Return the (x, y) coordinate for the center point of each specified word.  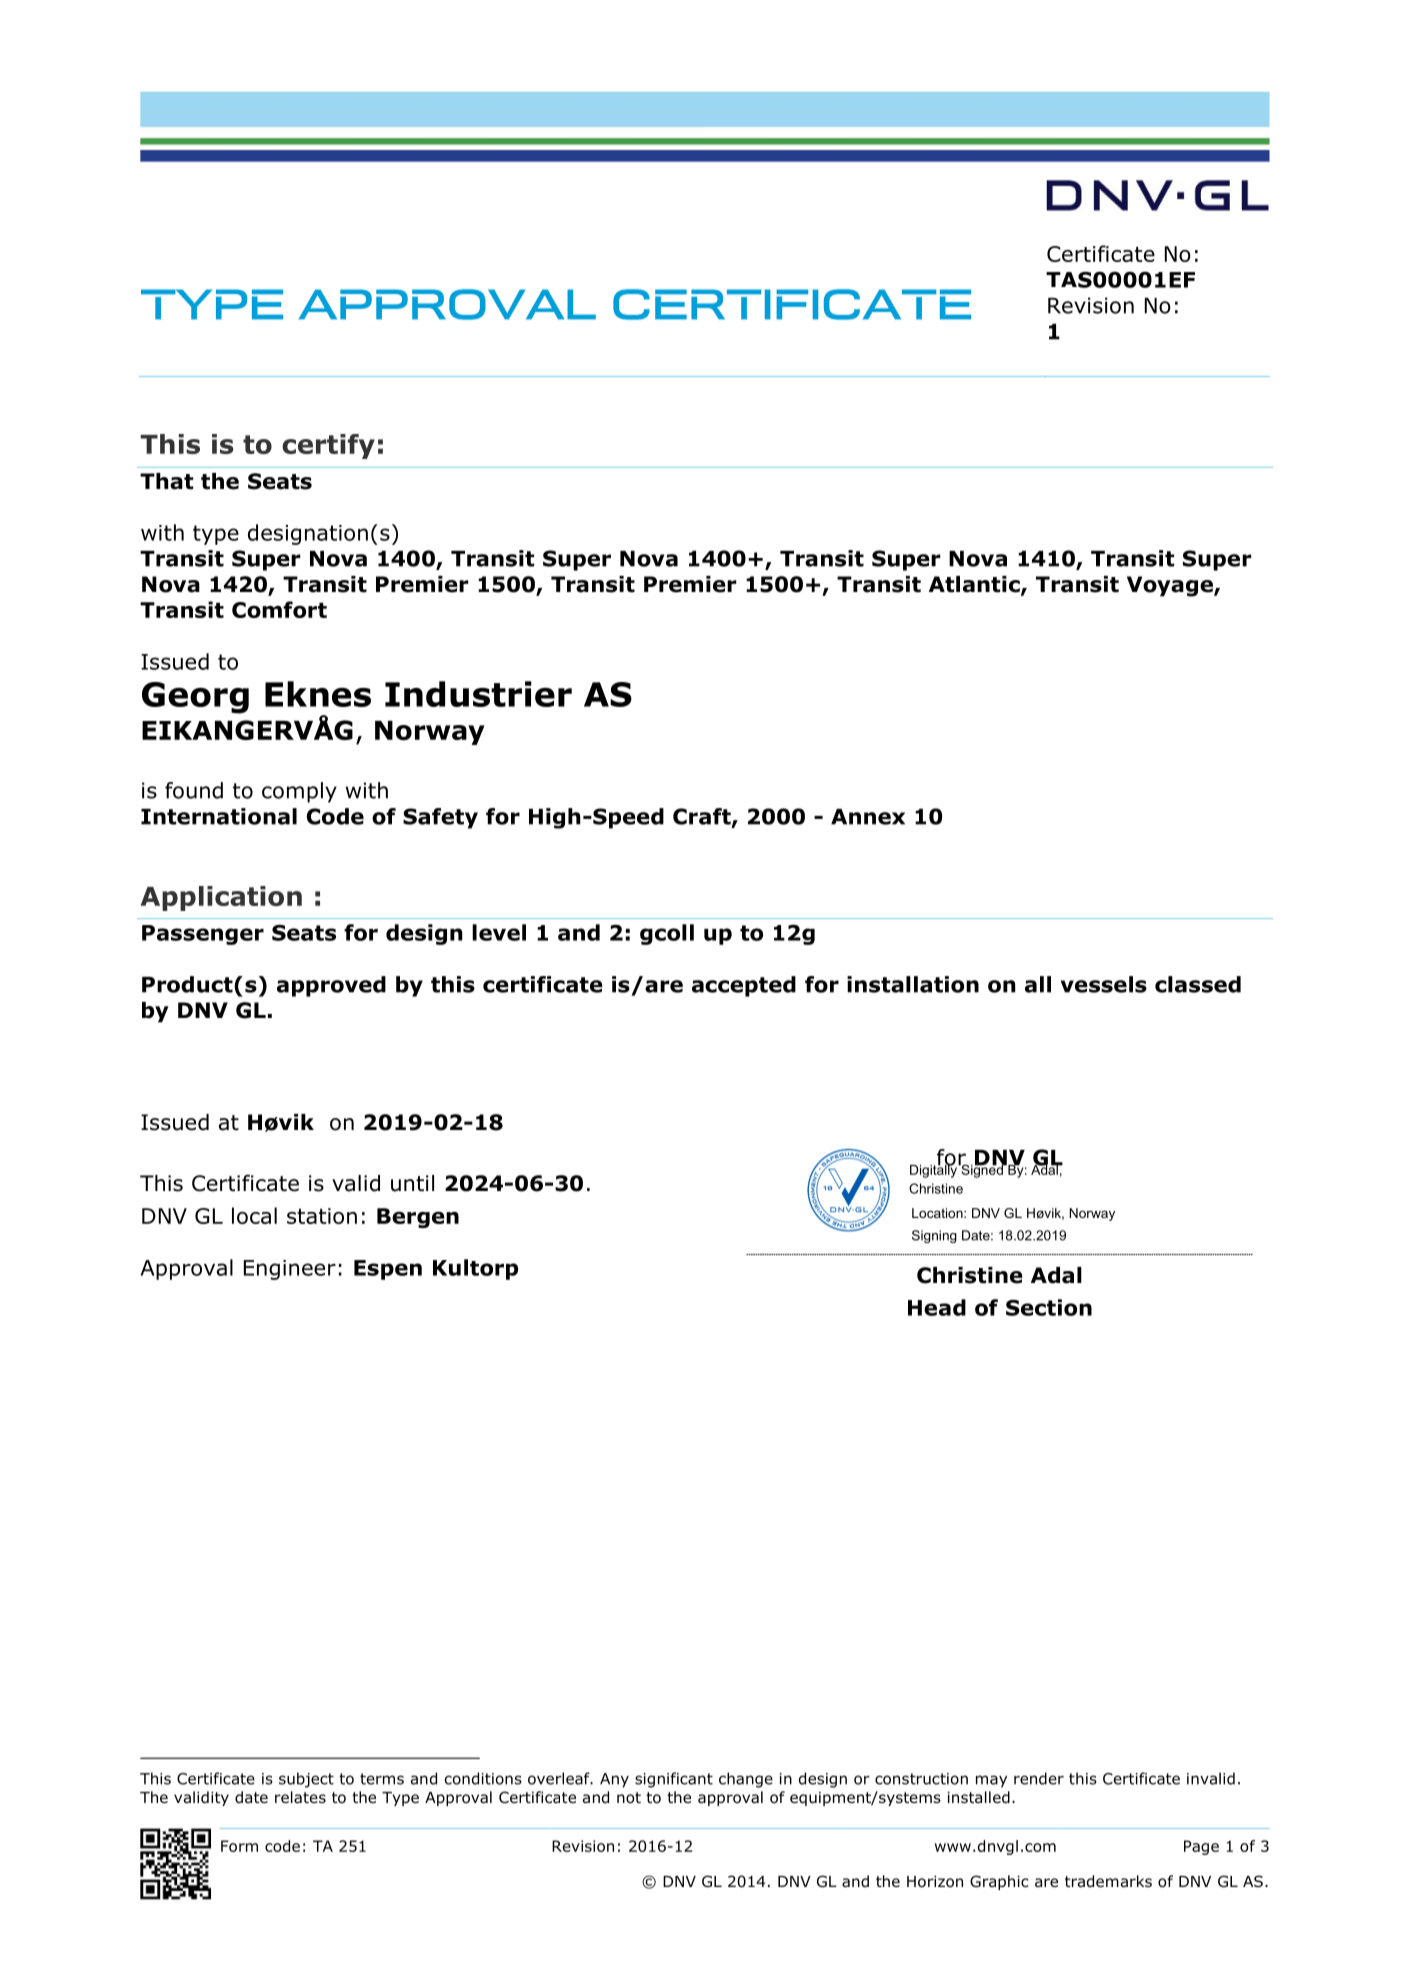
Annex (868, 817)
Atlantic (975, 585)
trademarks (1108, 1881)
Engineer (290, 1270)
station (322, 1216)
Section (1049, 1307)
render (1039, 1778)
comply (299, 792)
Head (937, 1307)
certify (328, 446)
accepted (744, 986)
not (629, 1798)
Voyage (1171, 586)
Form (239, 1846)
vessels (1104, 984)
